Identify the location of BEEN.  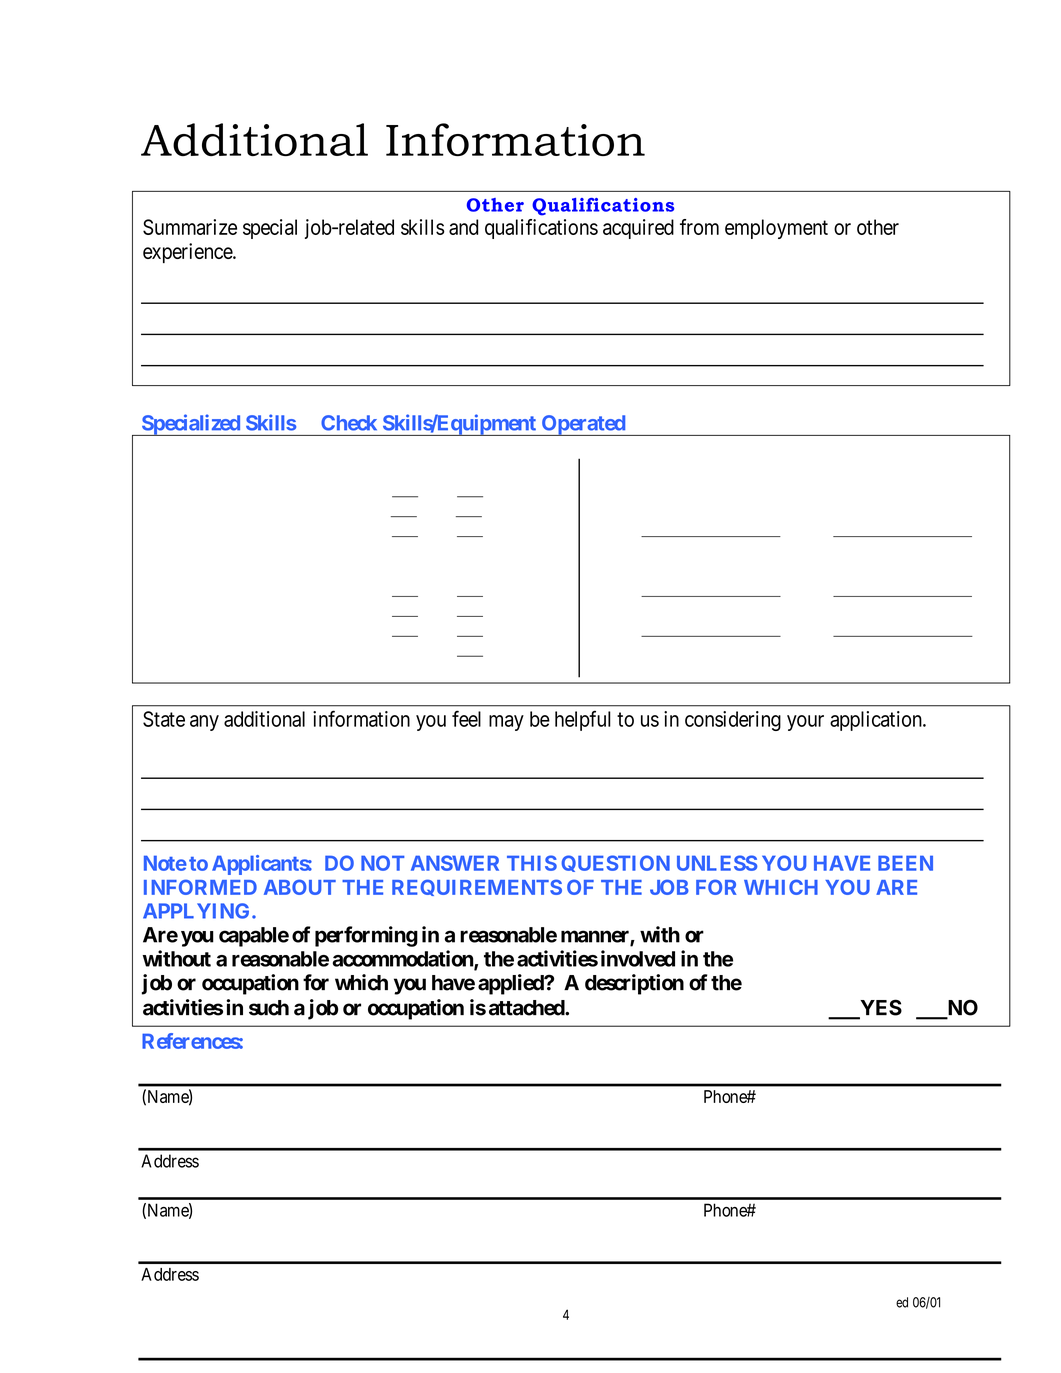
(905, 863).
